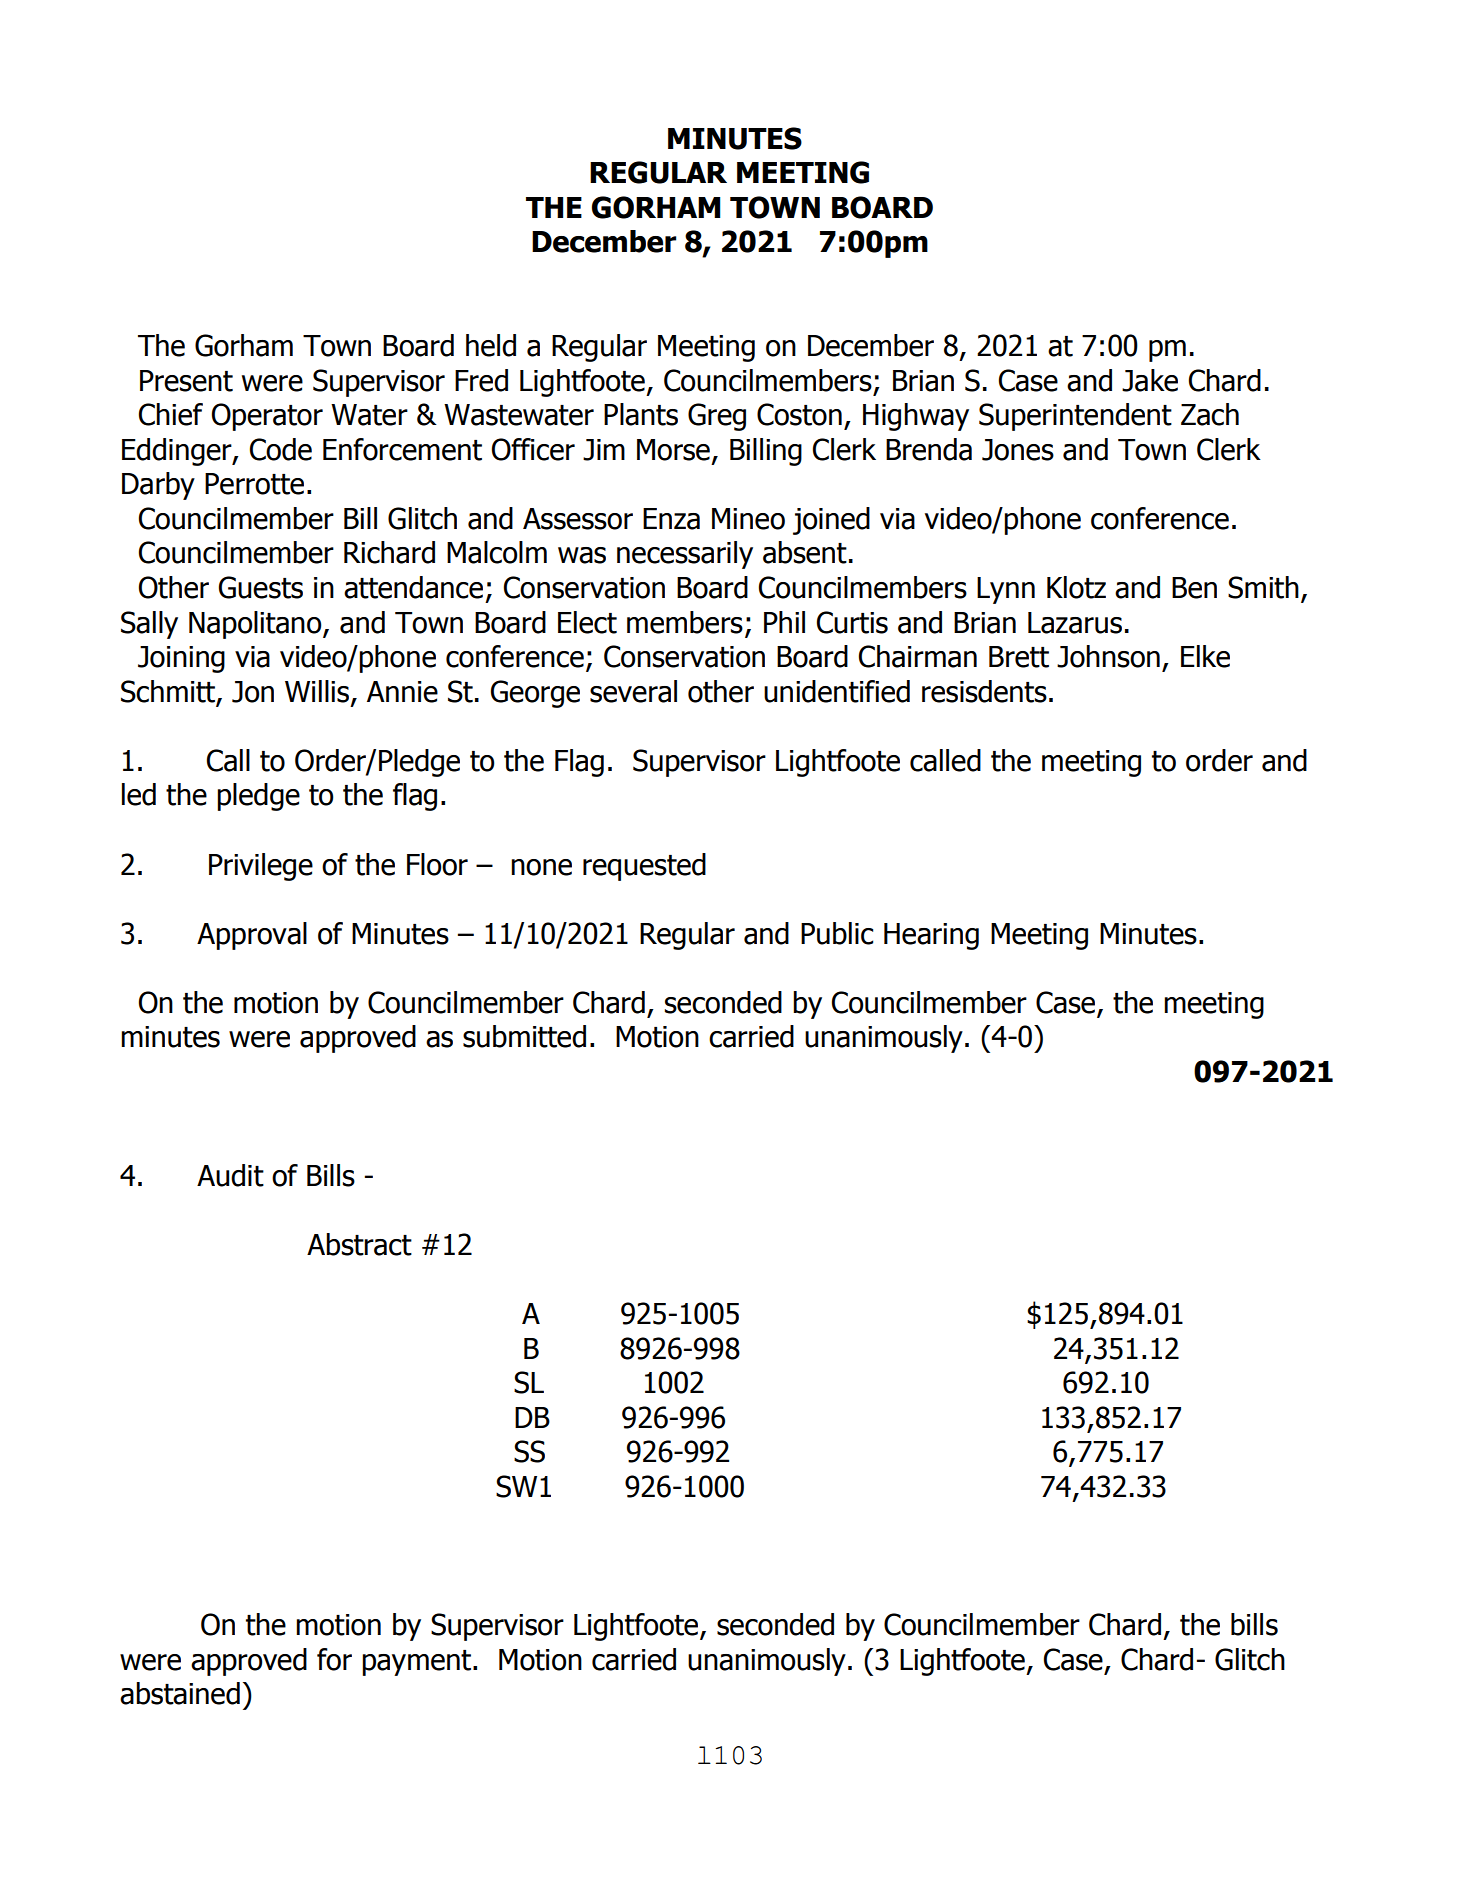  Describe the element at coordinates (359, 1244) in the page. I see `Abstract` at that location.
